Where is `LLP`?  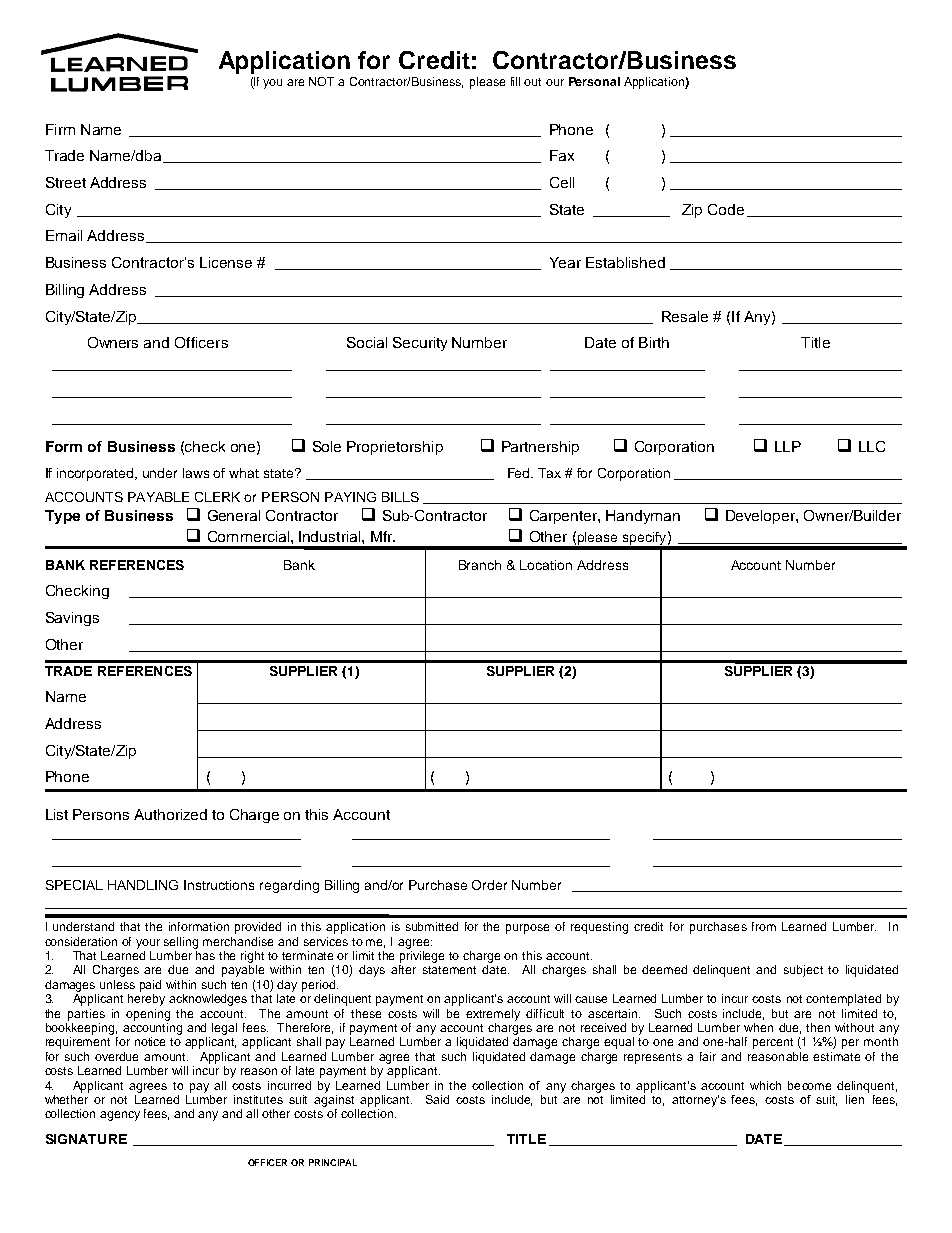 LLP is located at coordinates (788, 446).
